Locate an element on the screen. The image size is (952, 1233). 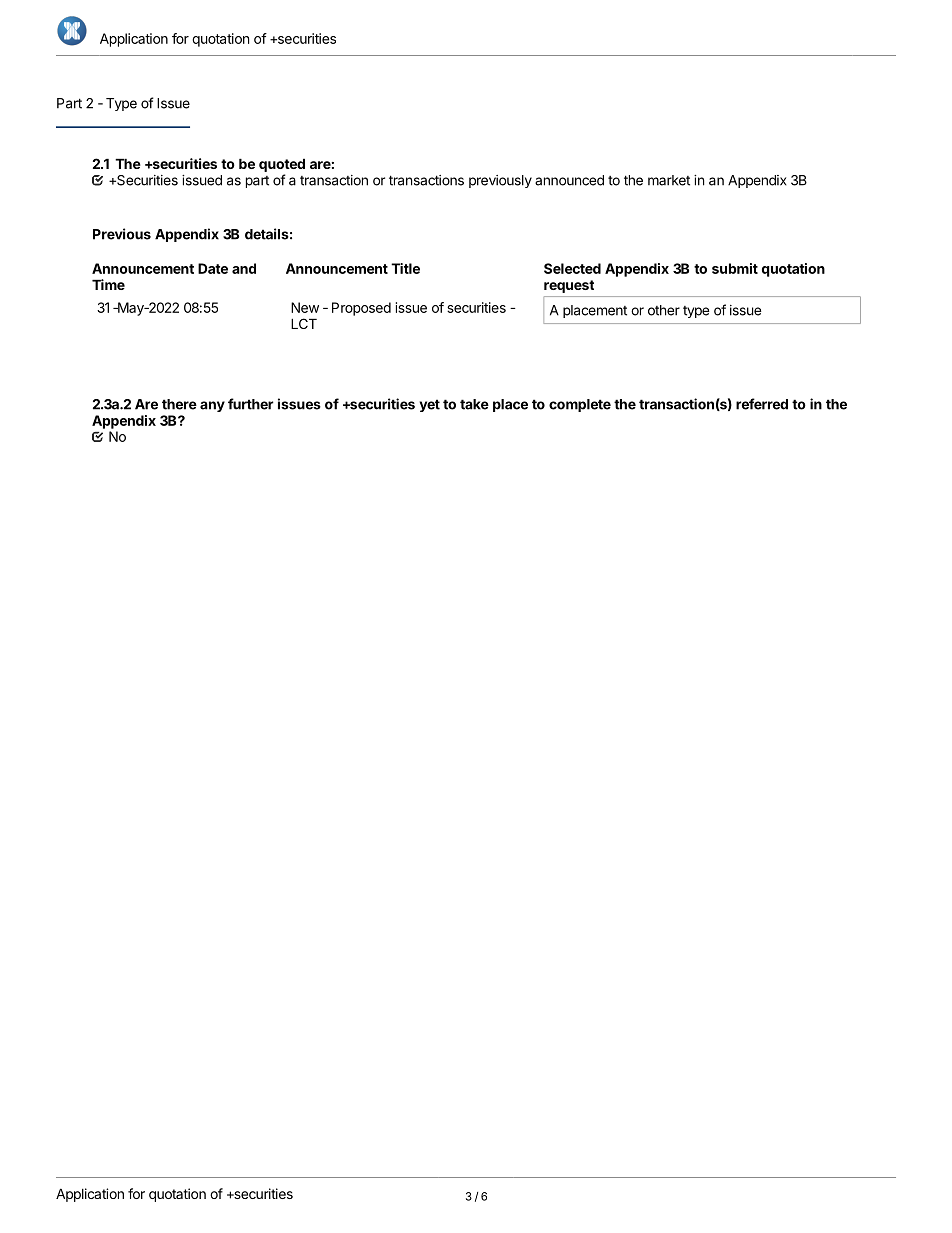
LCT is located at coordinates (304, 323).
